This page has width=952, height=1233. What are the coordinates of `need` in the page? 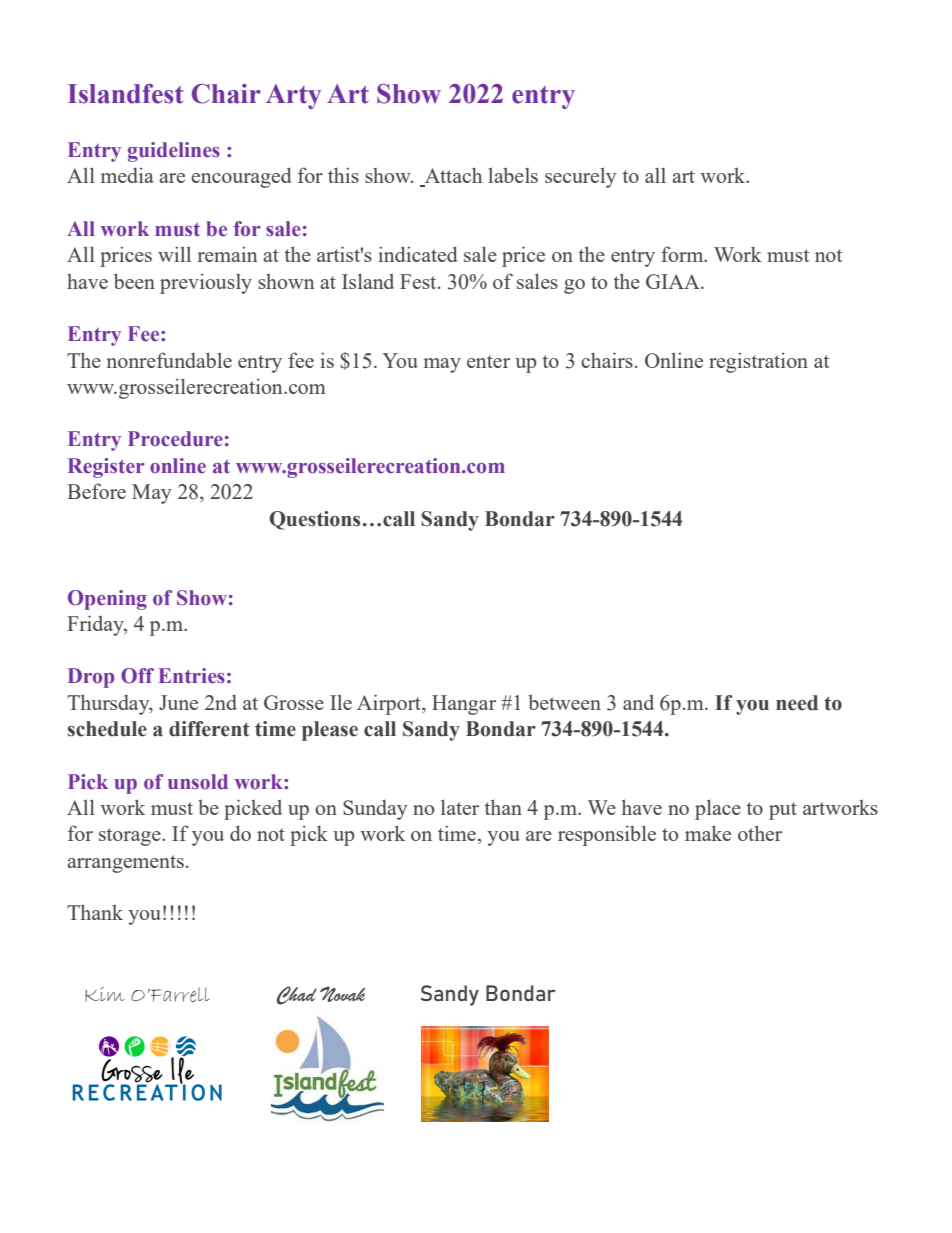 It's located at (797, 703).
